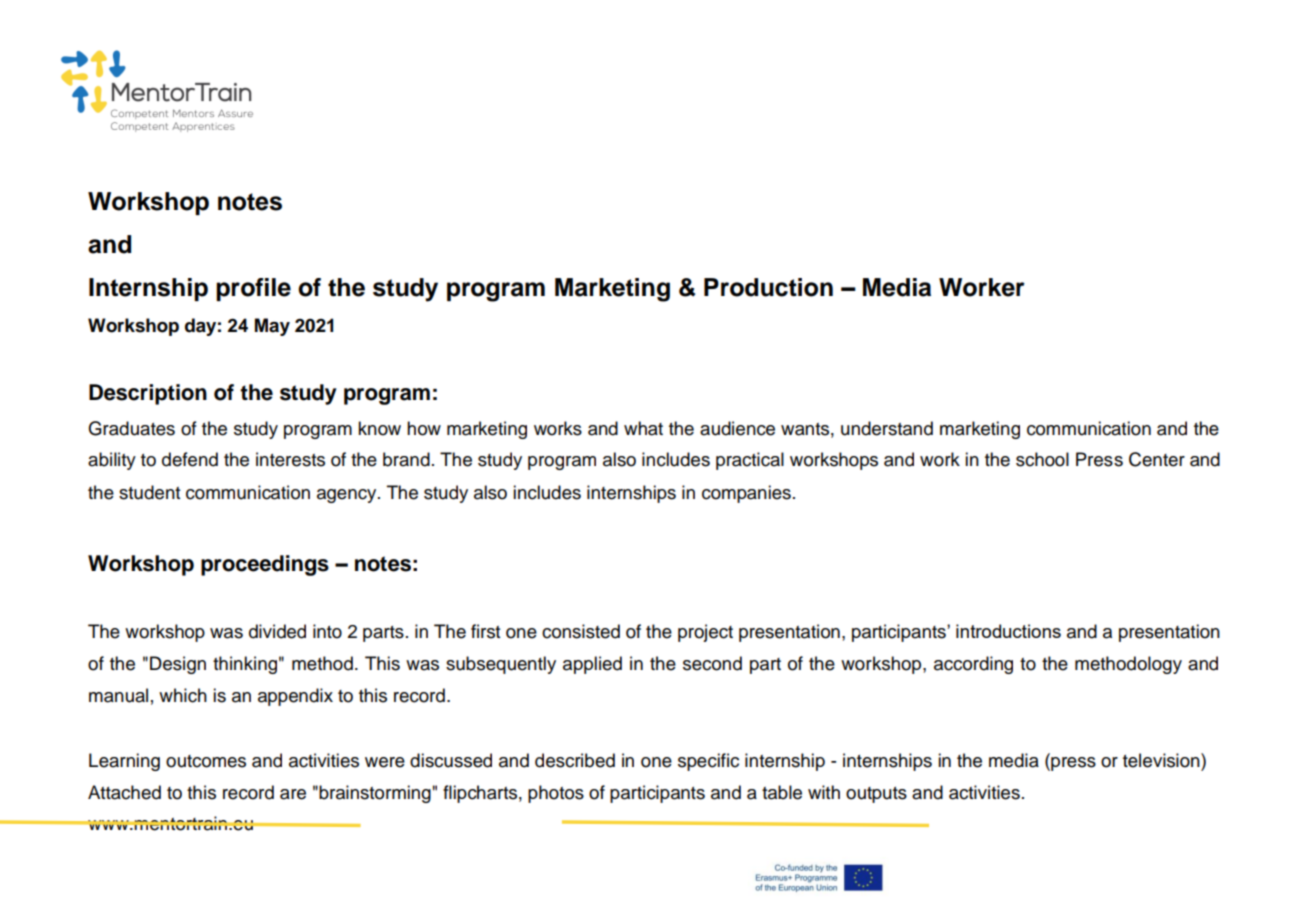 The height and width of the screenshot is (924, 1308). What do you see at coordinates (1008, 631) in the screenshot?
I see `introductions` at bounding box center [1008, 631].
